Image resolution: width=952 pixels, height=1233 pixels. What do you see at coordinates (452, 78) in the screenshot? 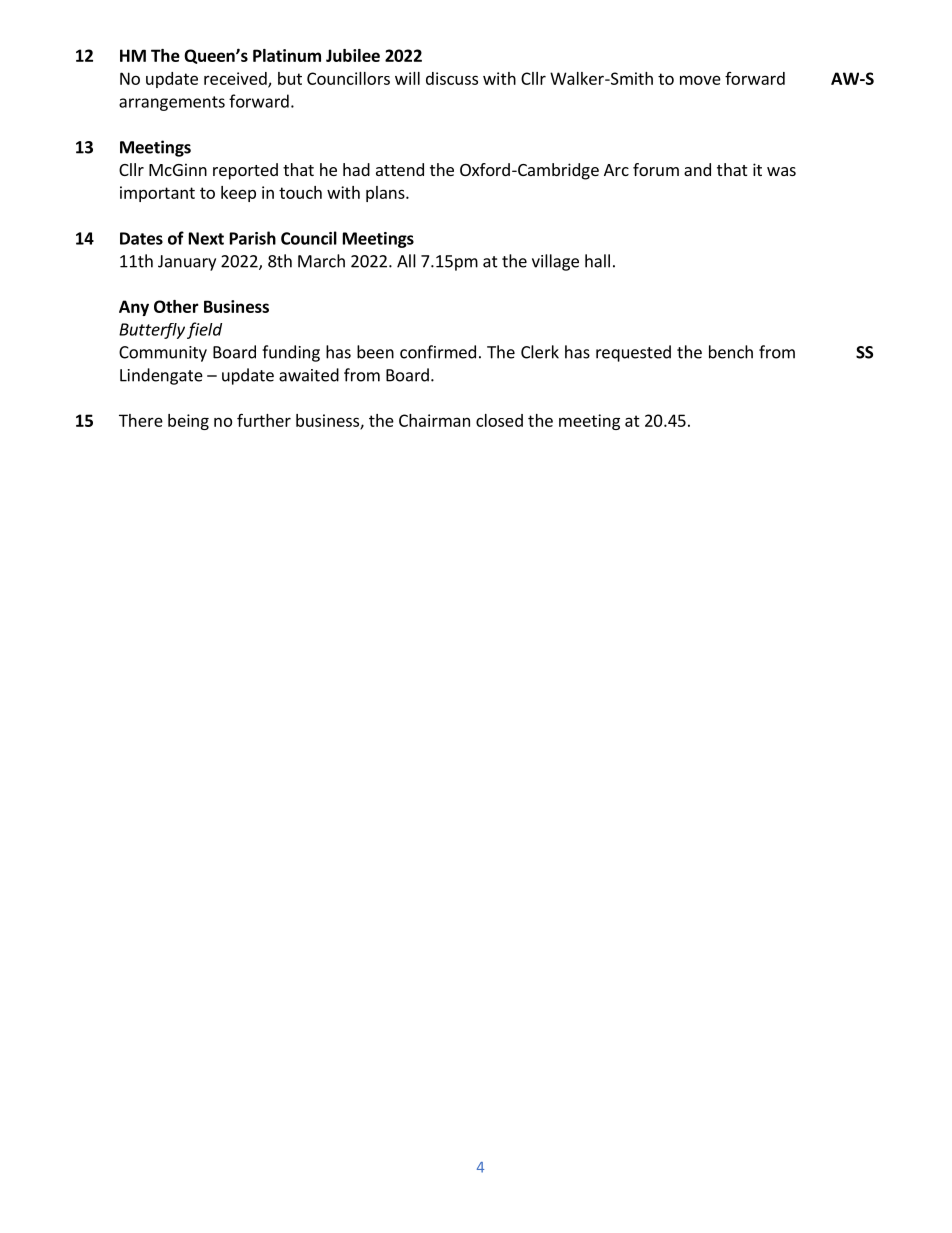
I see `discuss` at bounding box center [452, 78].
